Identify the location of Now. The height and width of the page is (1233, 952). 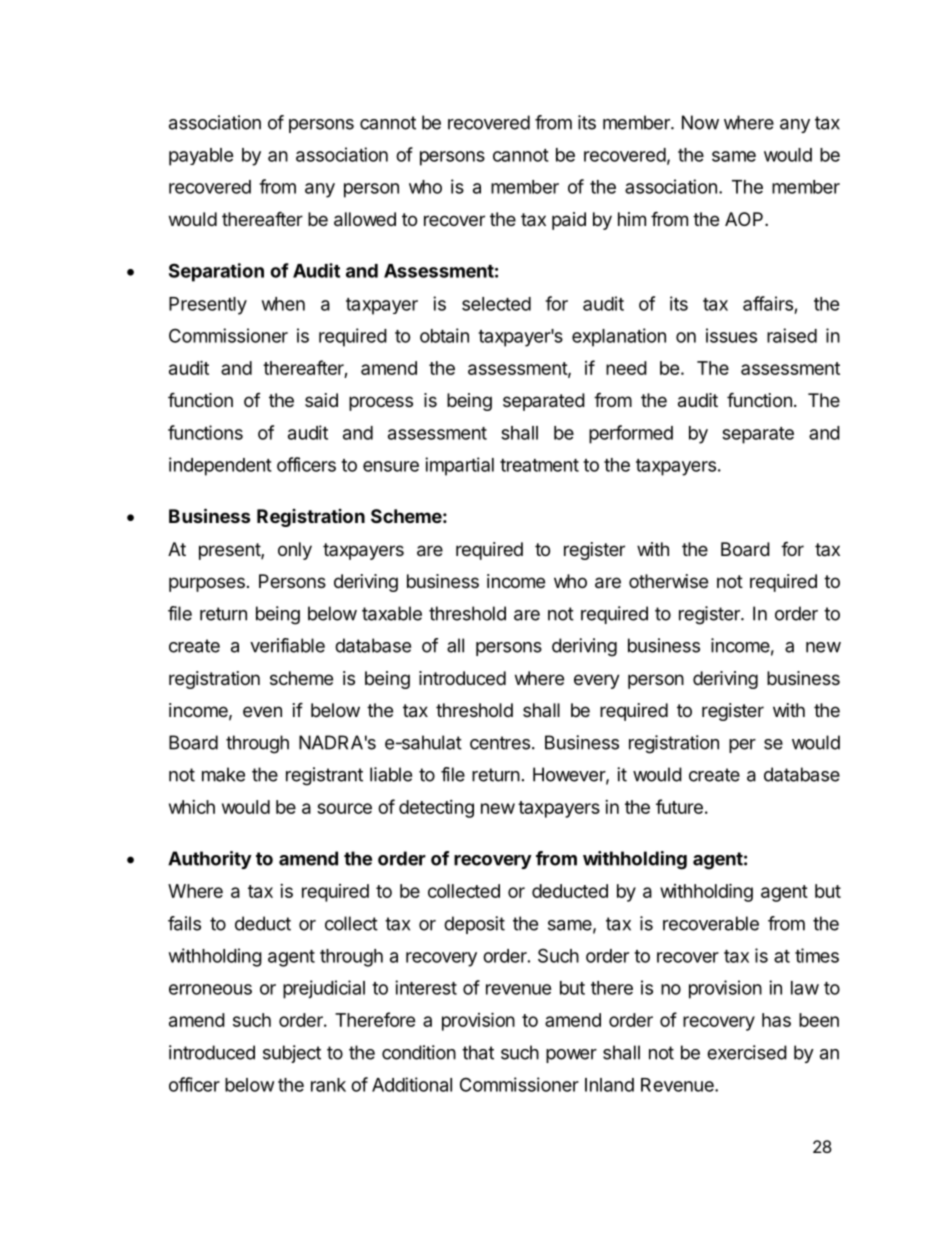
(700, 122).
